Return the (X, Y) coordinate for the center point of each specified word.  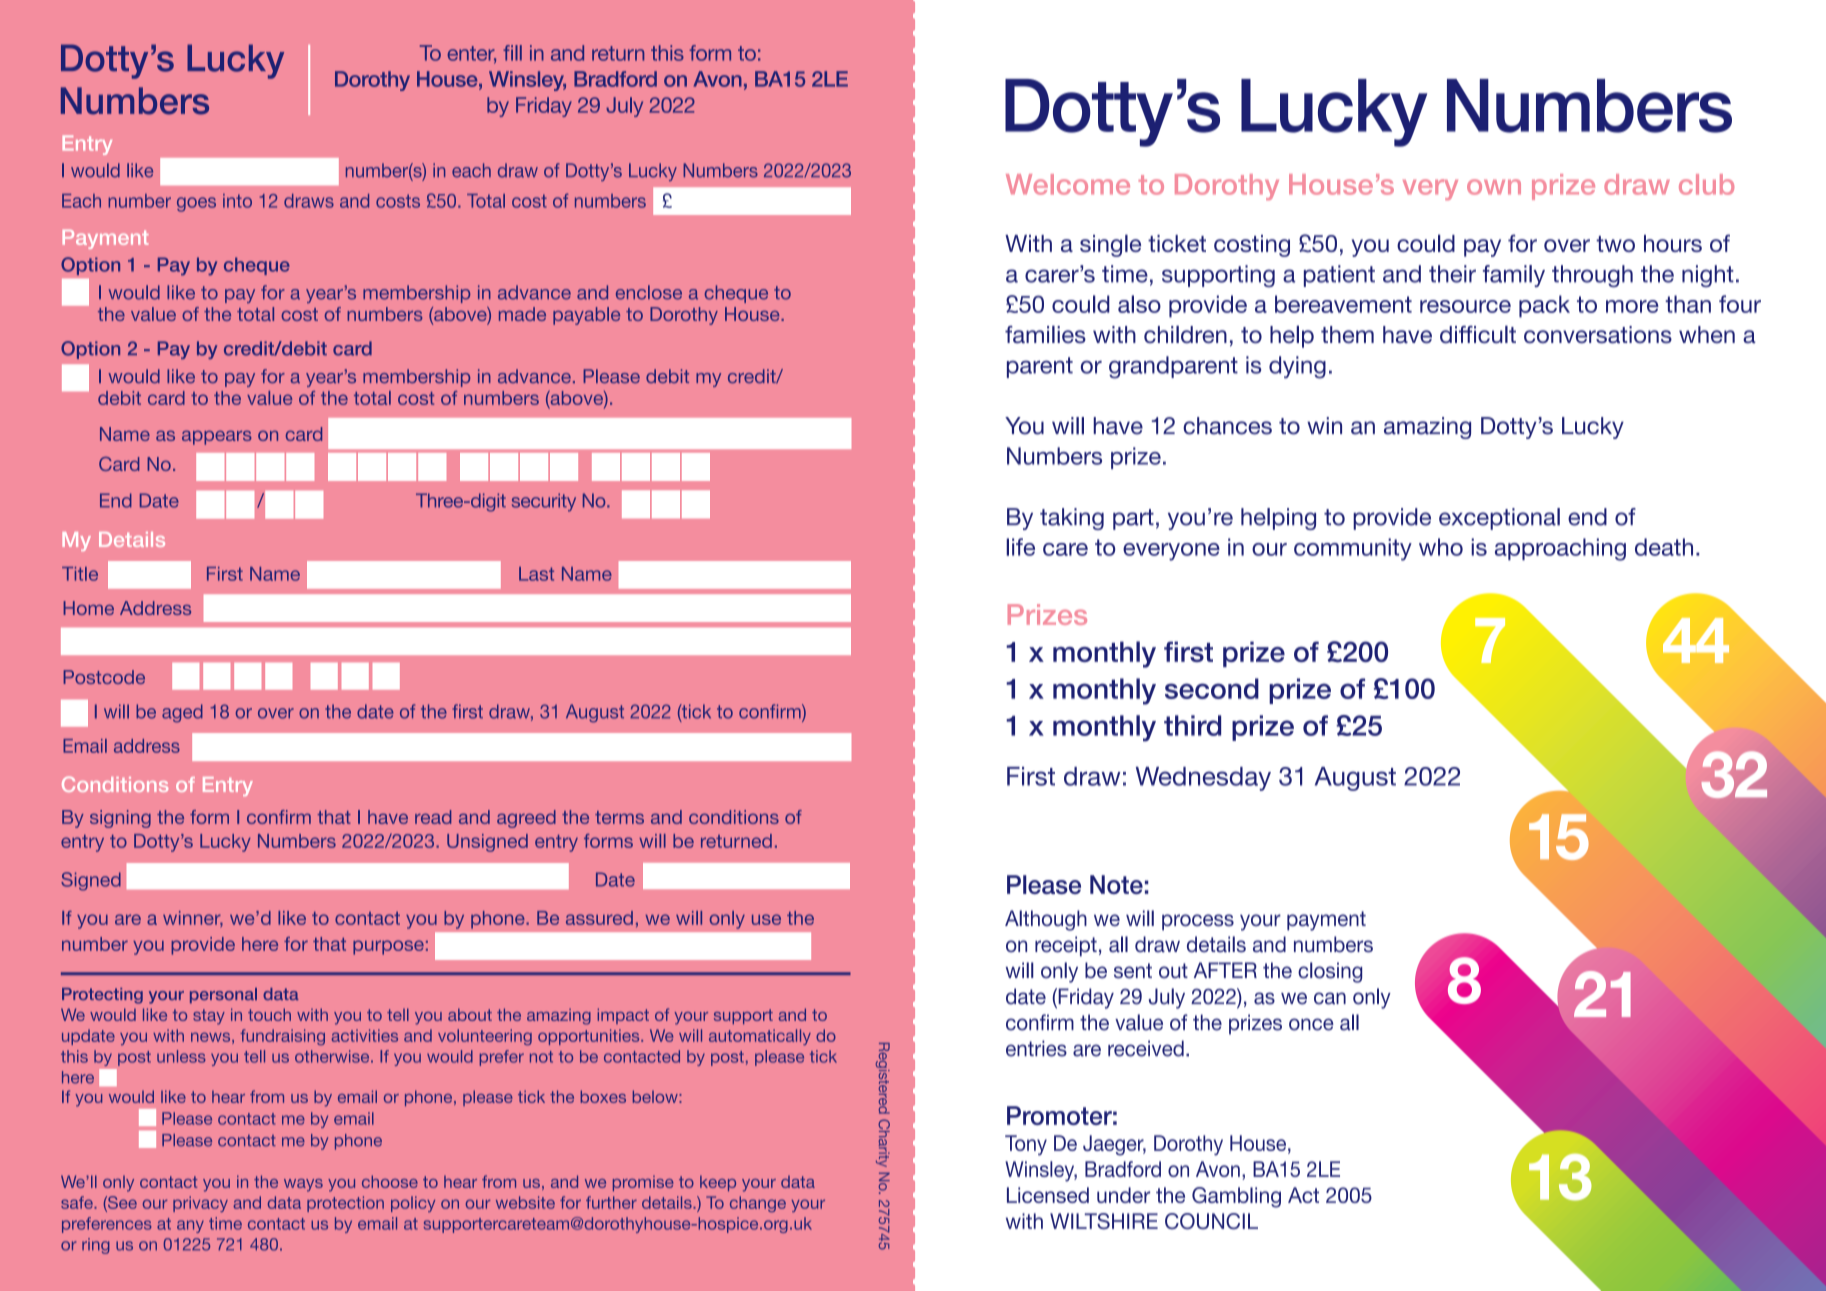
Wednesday (1203, 779)
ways (303, 1185)
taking (1072, 519)
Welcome (1068, 184)
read (433, 817)
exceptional (1499, 519)
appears (217, 437)
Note (1116, 884)
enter (471, 54)
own (1494, 187)
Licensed (1048, 1195)
